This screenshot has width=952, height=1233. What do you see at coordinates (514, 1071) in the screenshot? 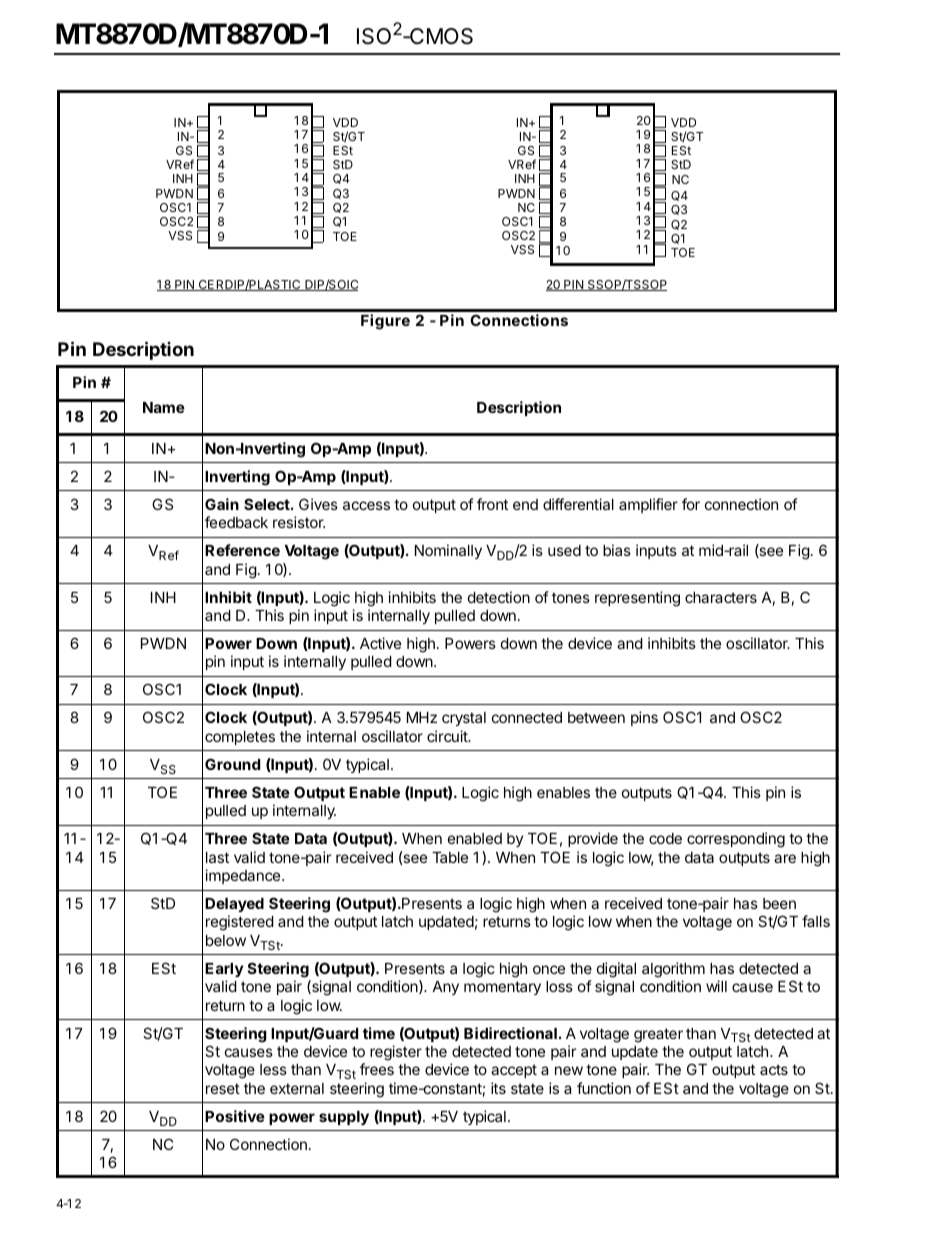
I see `accept` at bounding box center [514, 1071].
